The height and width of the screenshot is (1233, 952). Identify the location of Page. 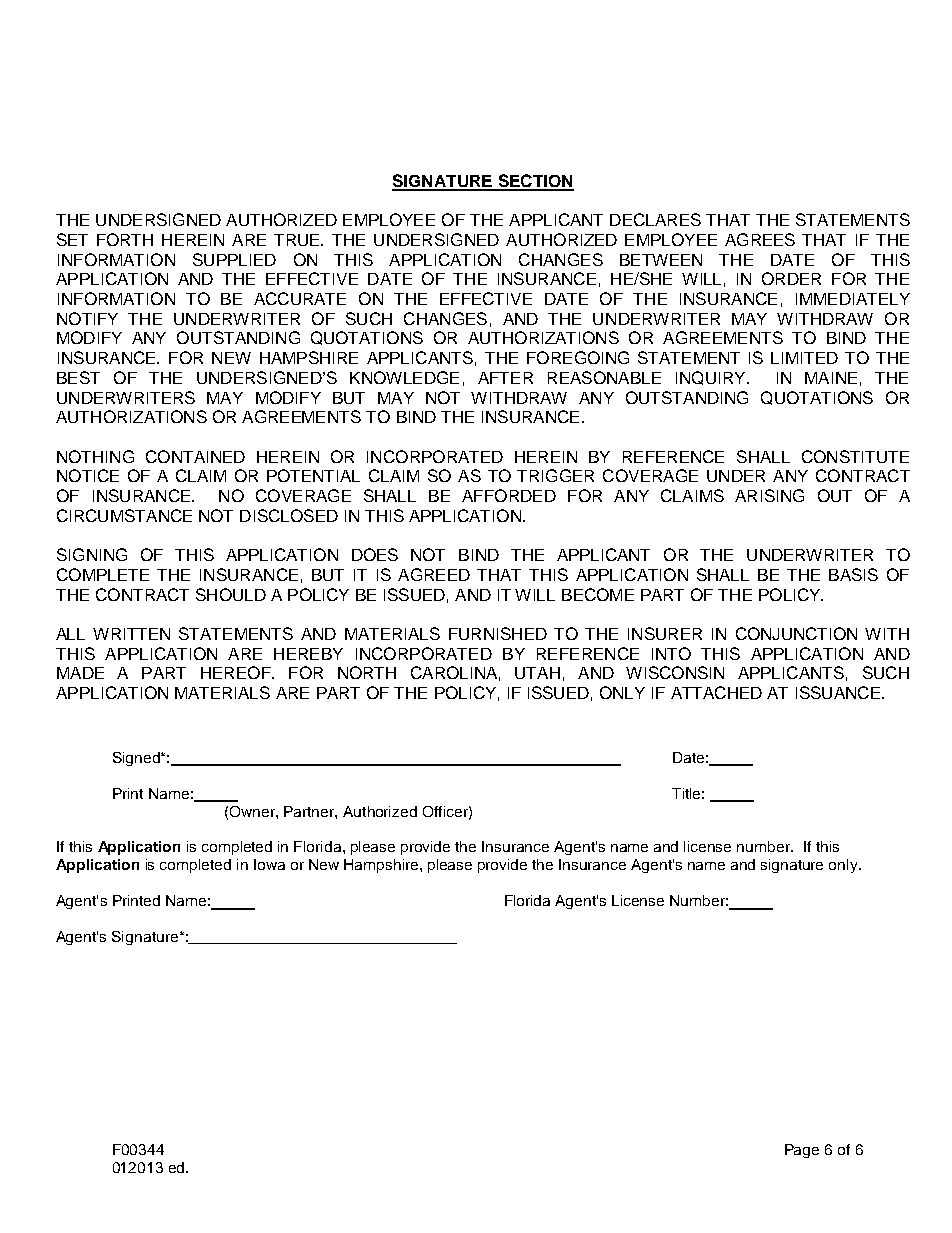
(802, 1151).
